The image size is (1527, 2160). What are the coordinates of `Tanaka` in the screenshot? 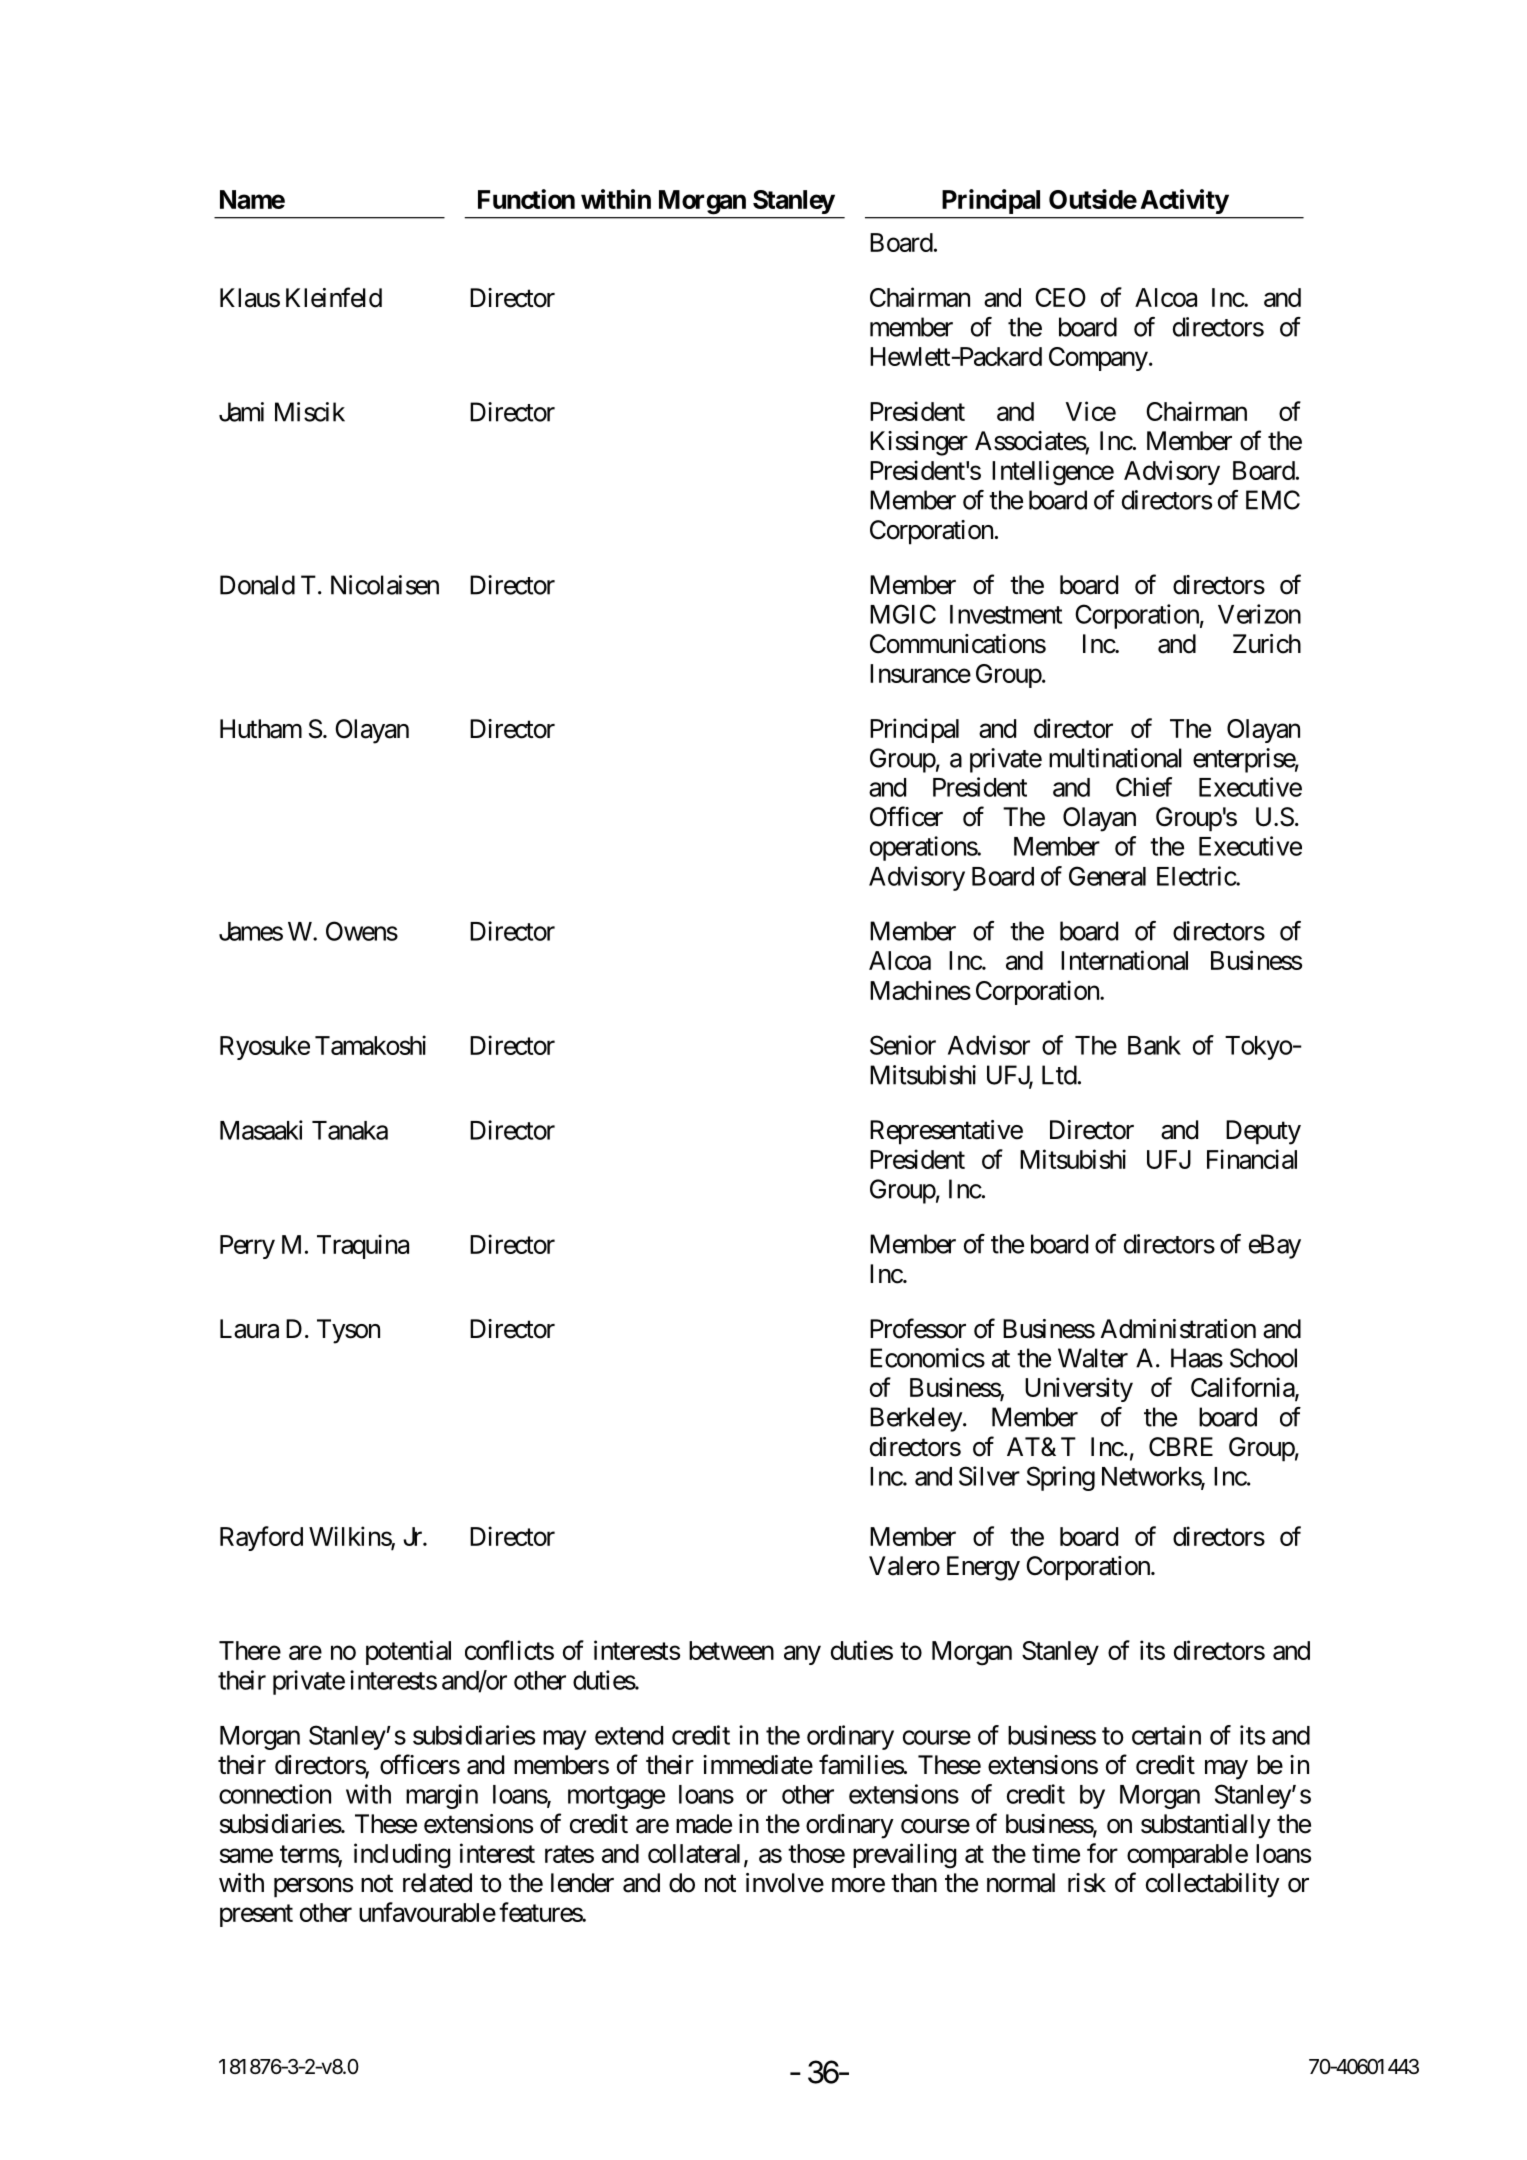 It's located at (350, 1130).
